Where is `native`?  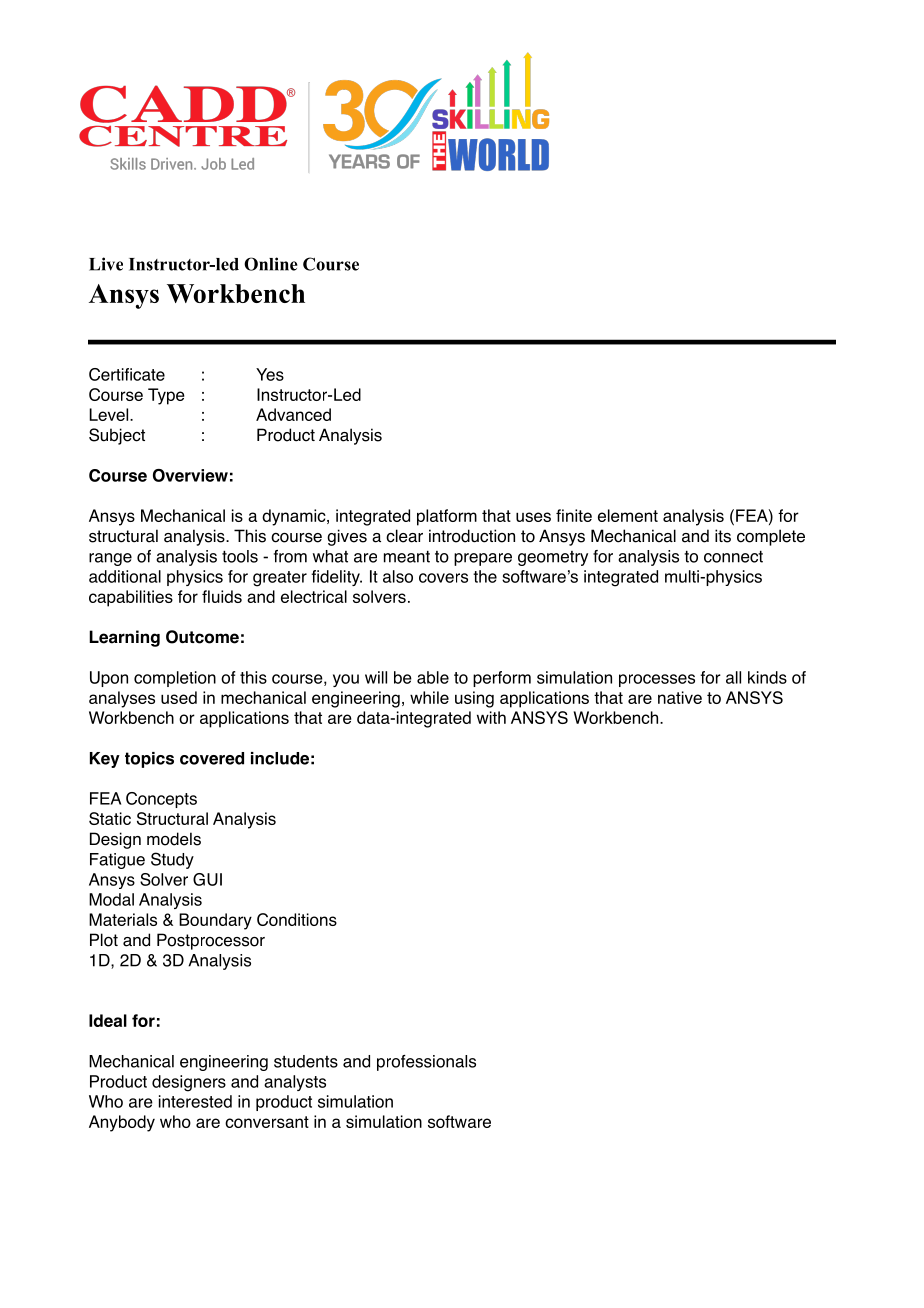 native is located at coordinates (680, 697).
